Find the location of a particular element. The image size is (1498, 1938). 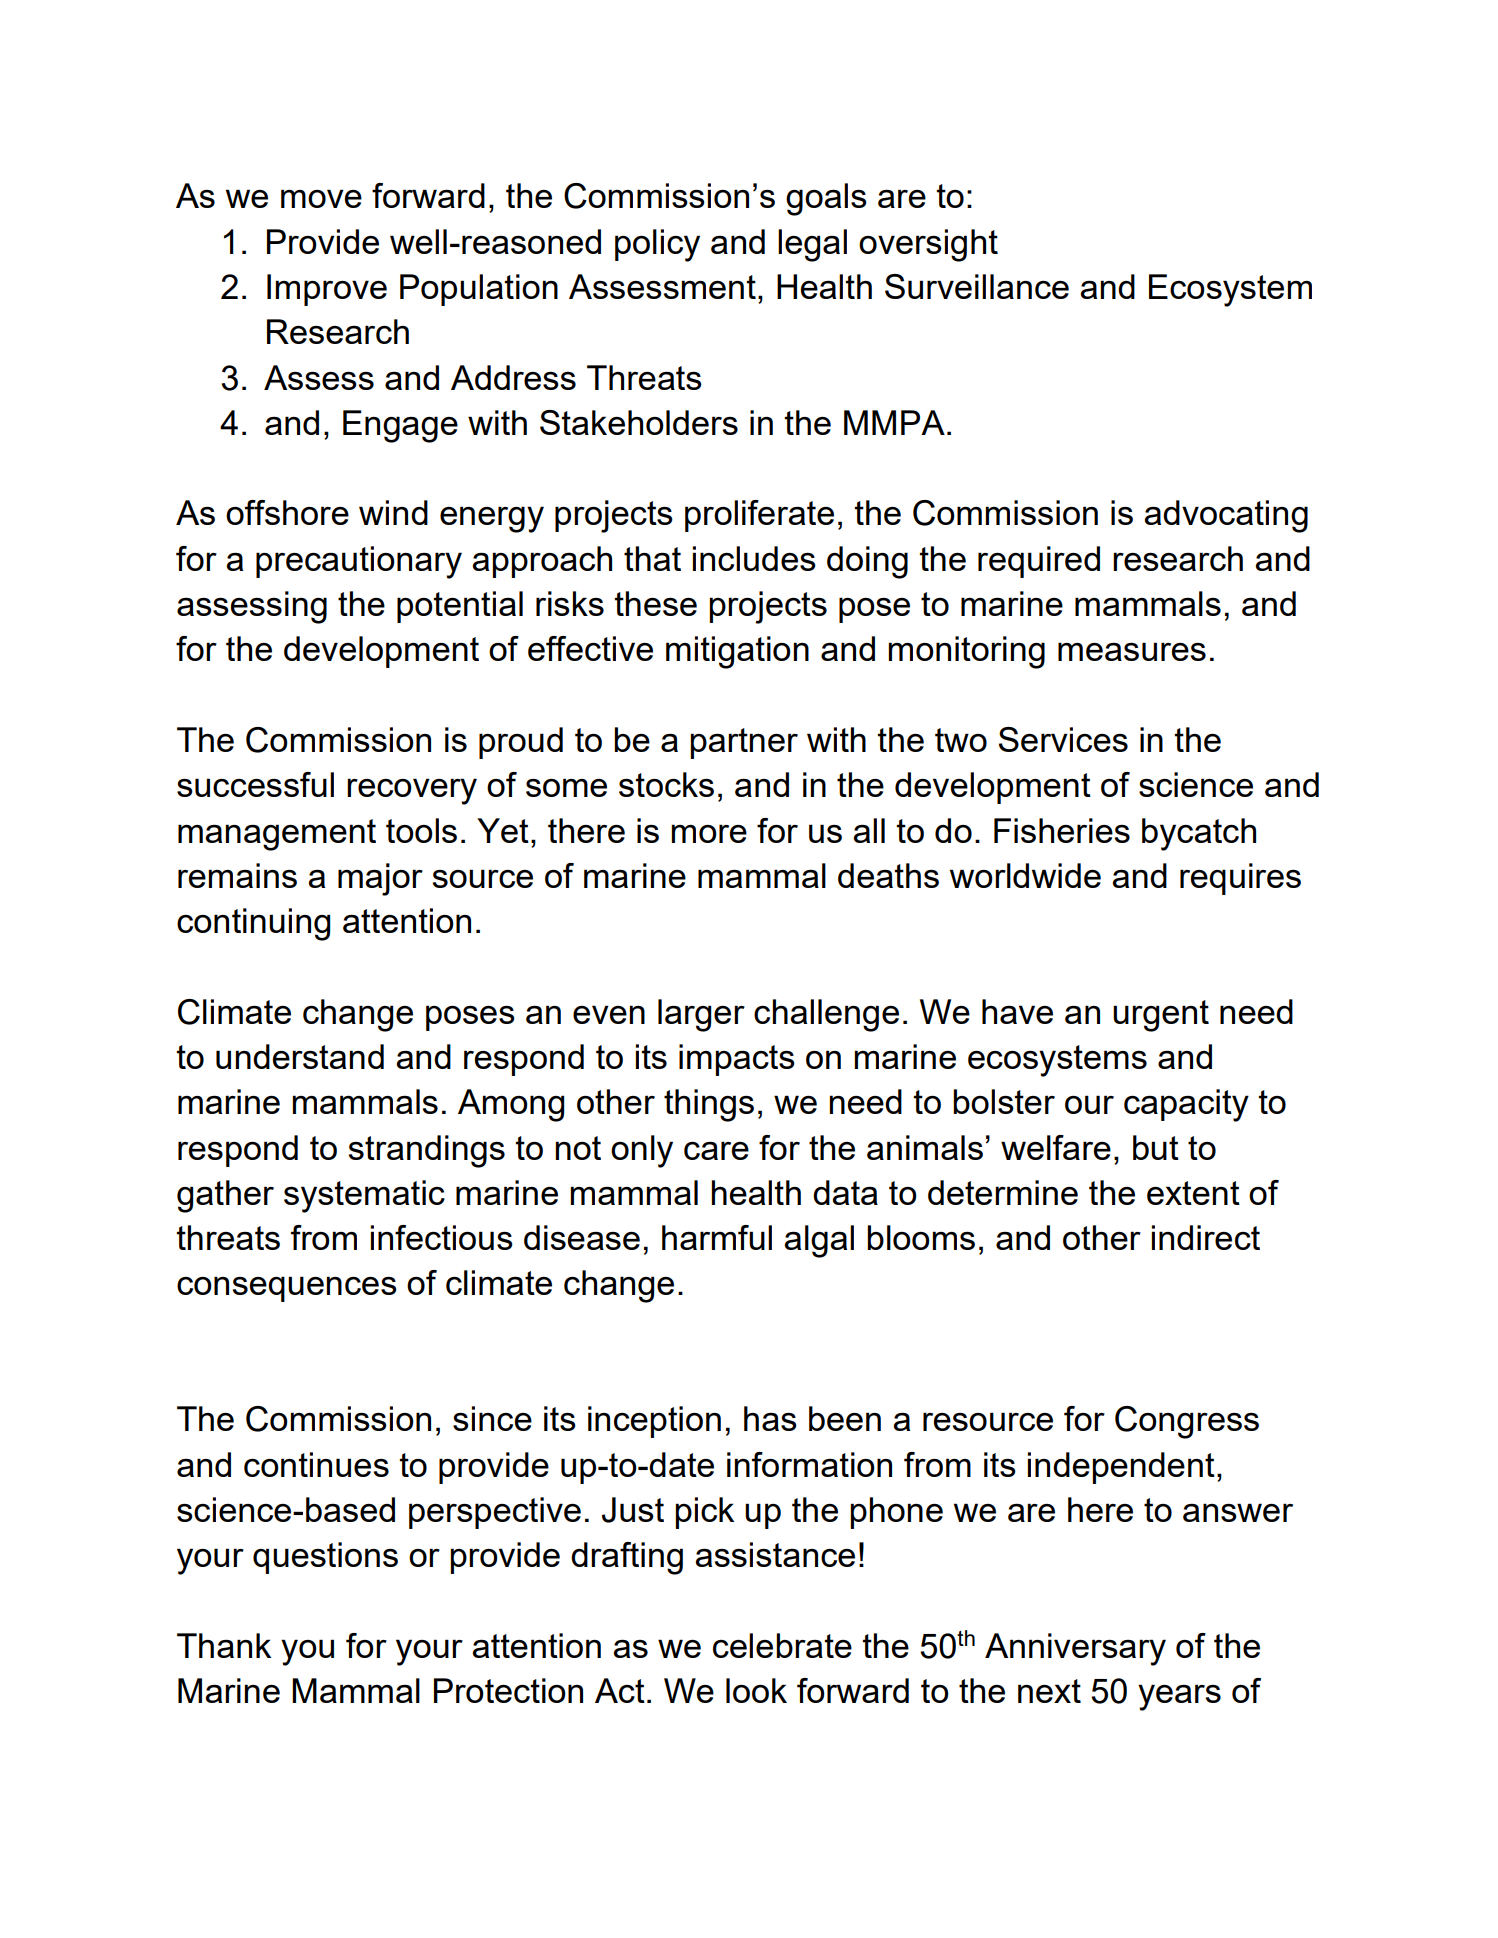

Thank is located at coordinates (224, 1645).
